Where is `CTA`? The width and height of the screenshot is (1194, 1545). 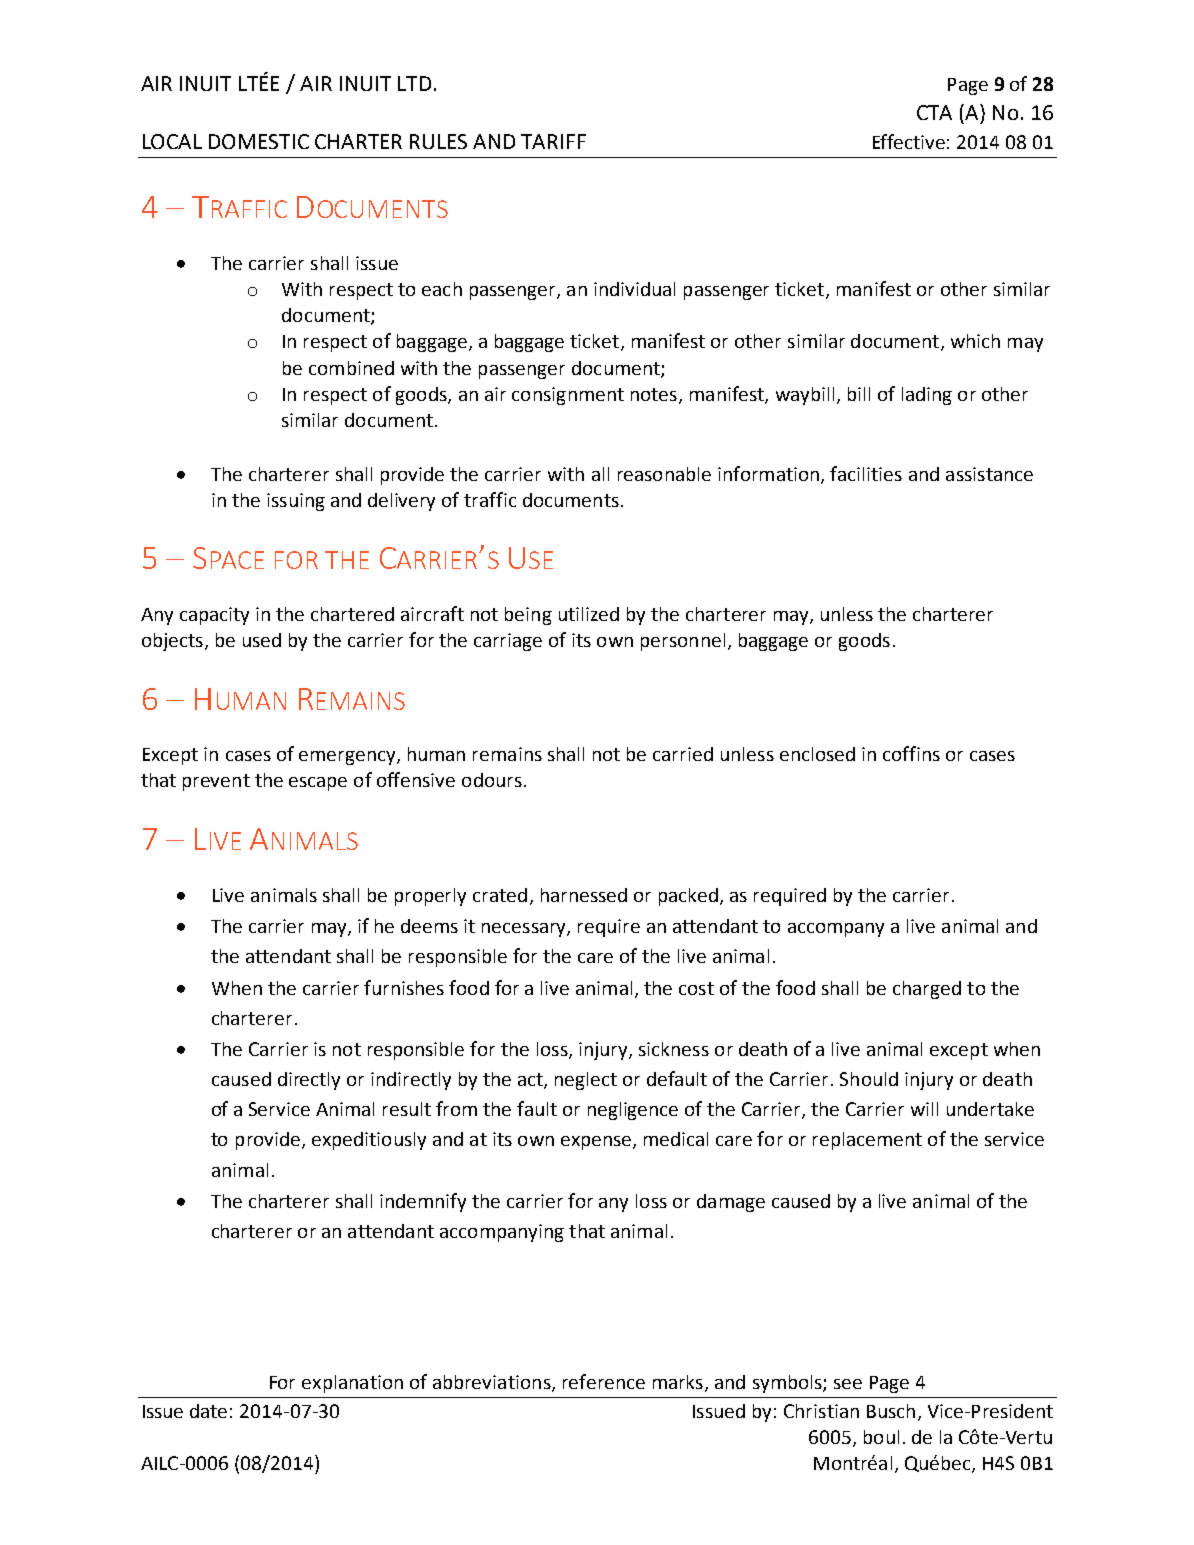
CTA is located at coordinates (934, 112).
